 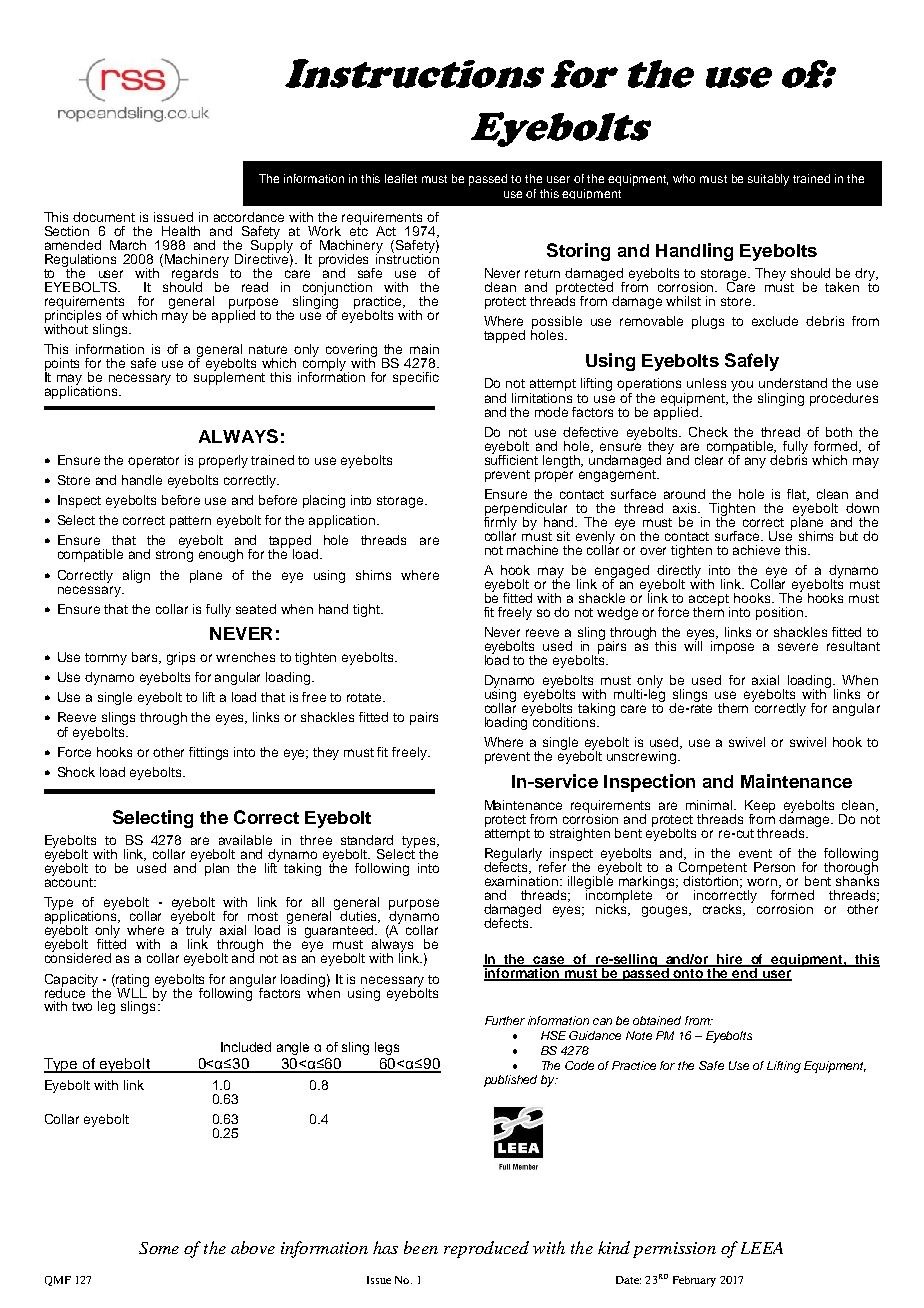 I want to click on reproduced, so click(x=486, y=1249).
